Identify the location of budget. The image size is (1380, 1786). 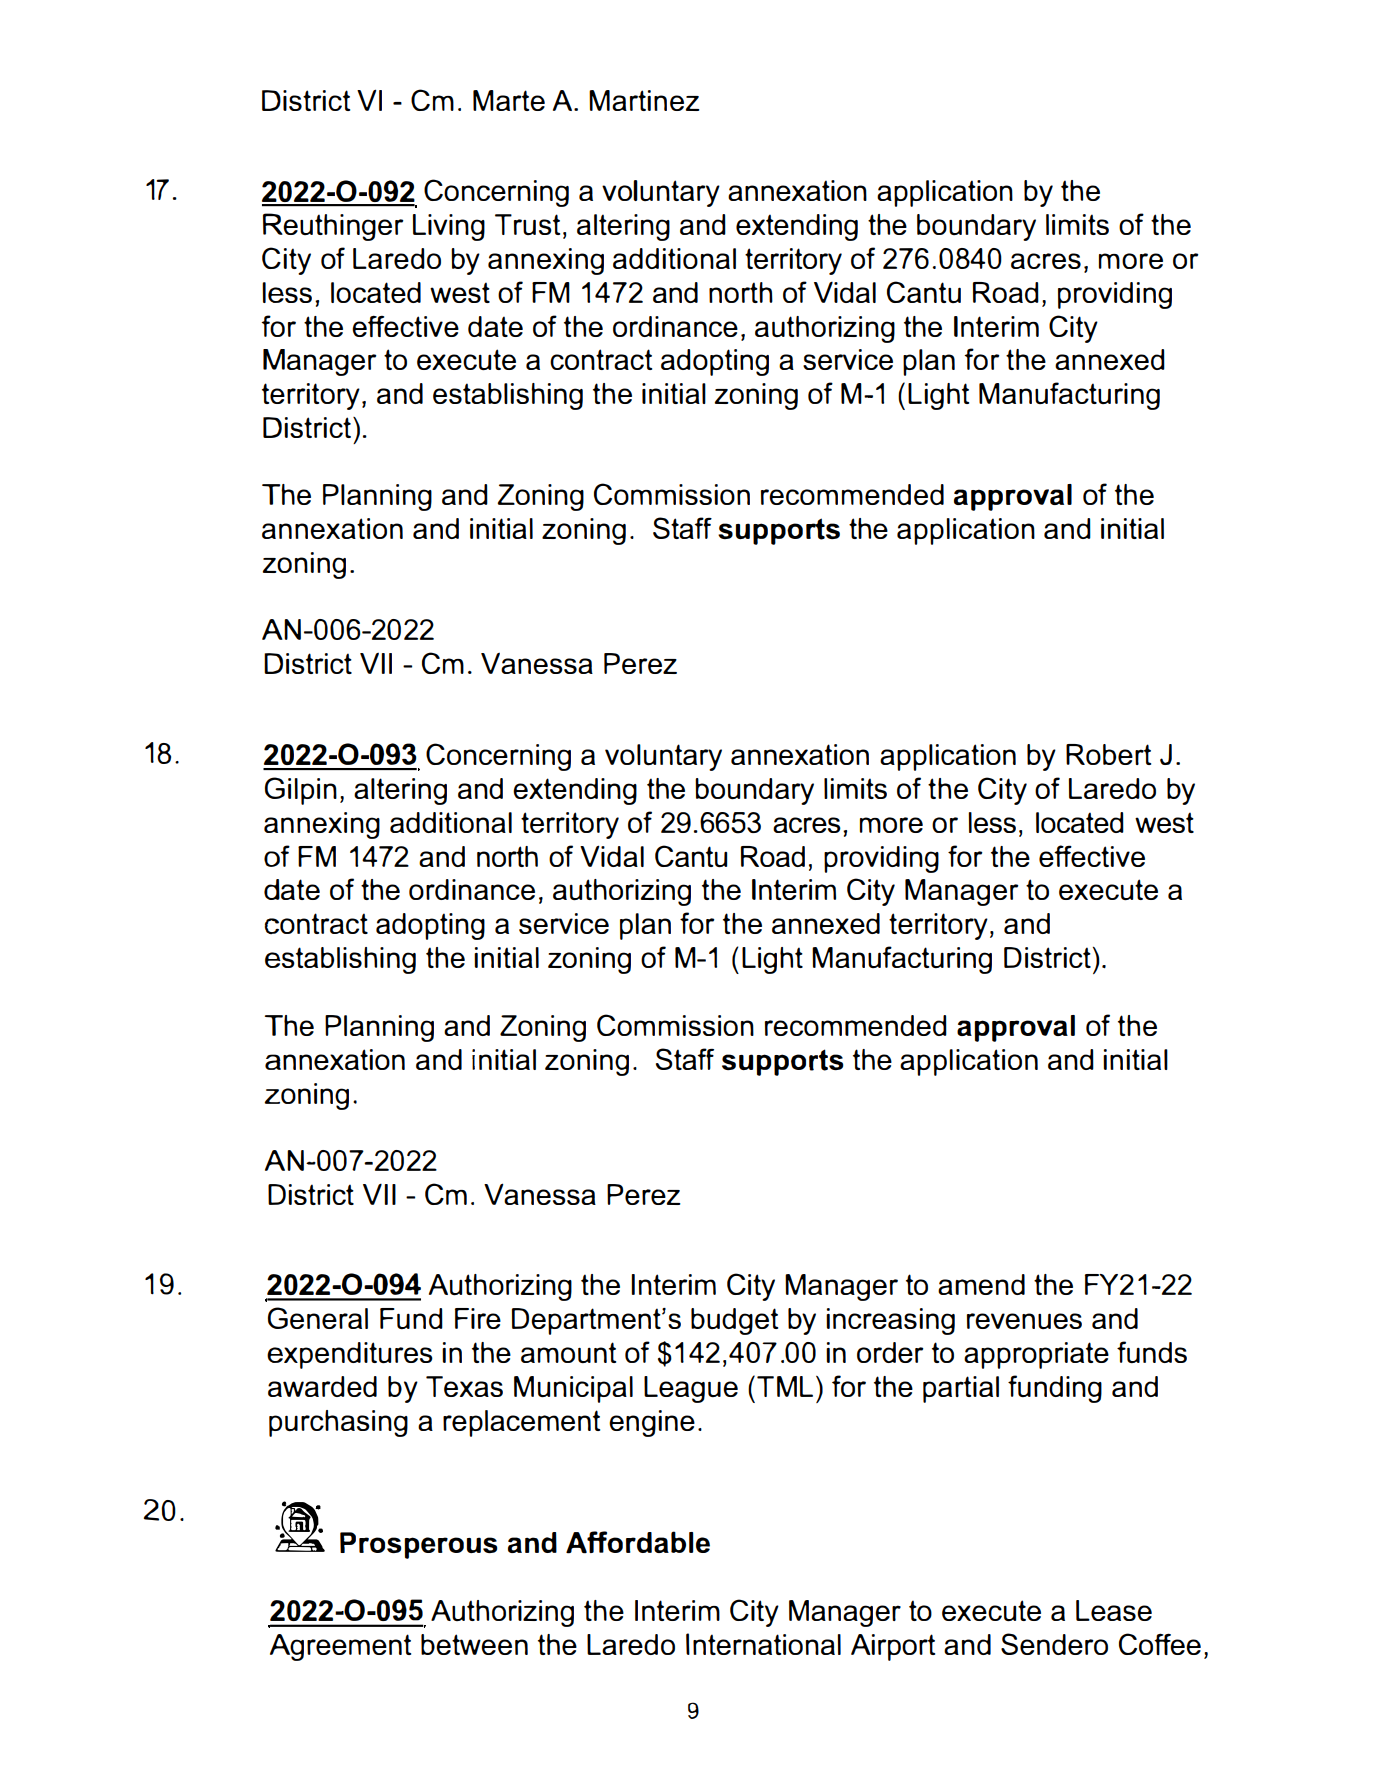
(734, 1321).
